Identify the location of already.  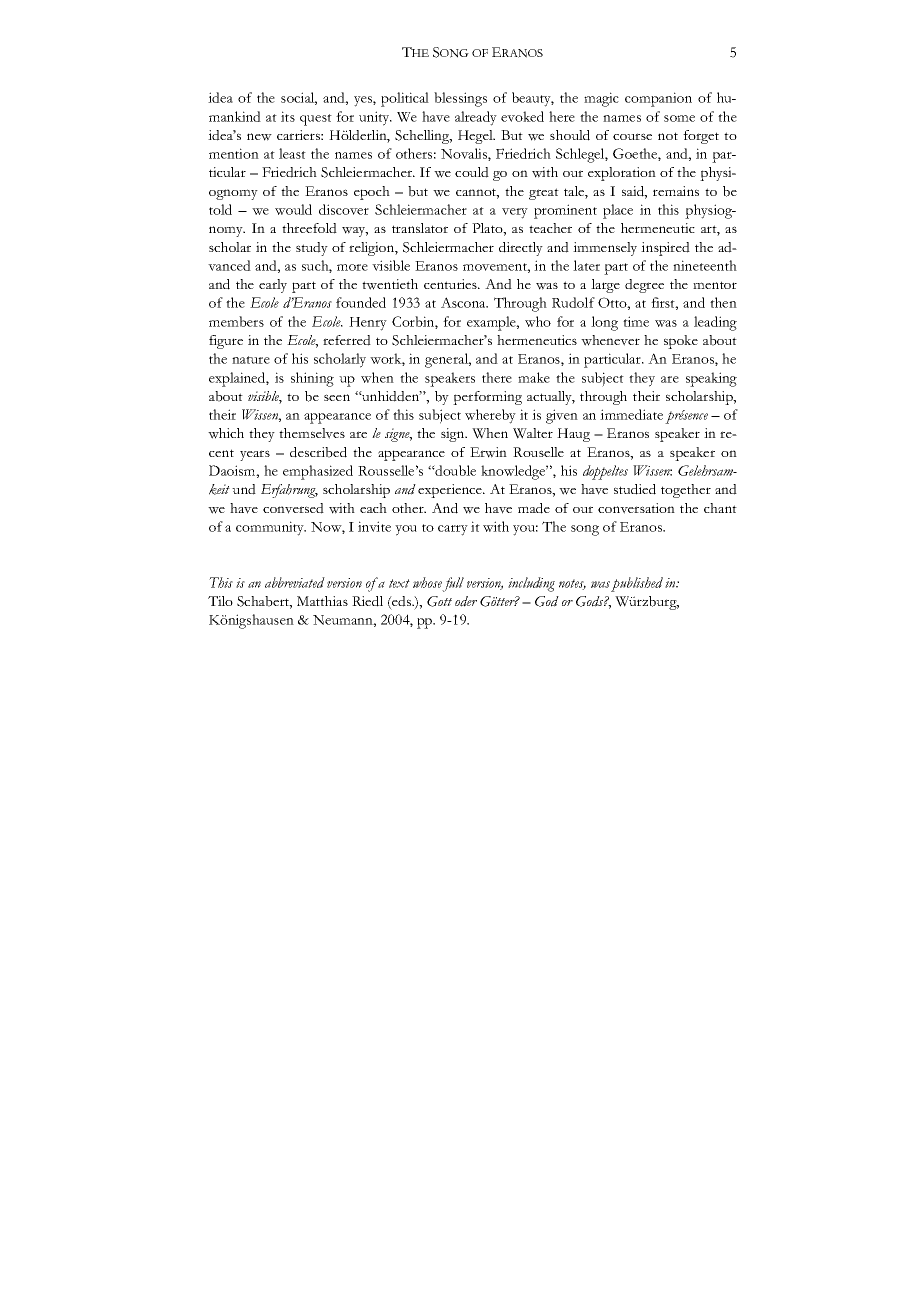
(476, 118).
